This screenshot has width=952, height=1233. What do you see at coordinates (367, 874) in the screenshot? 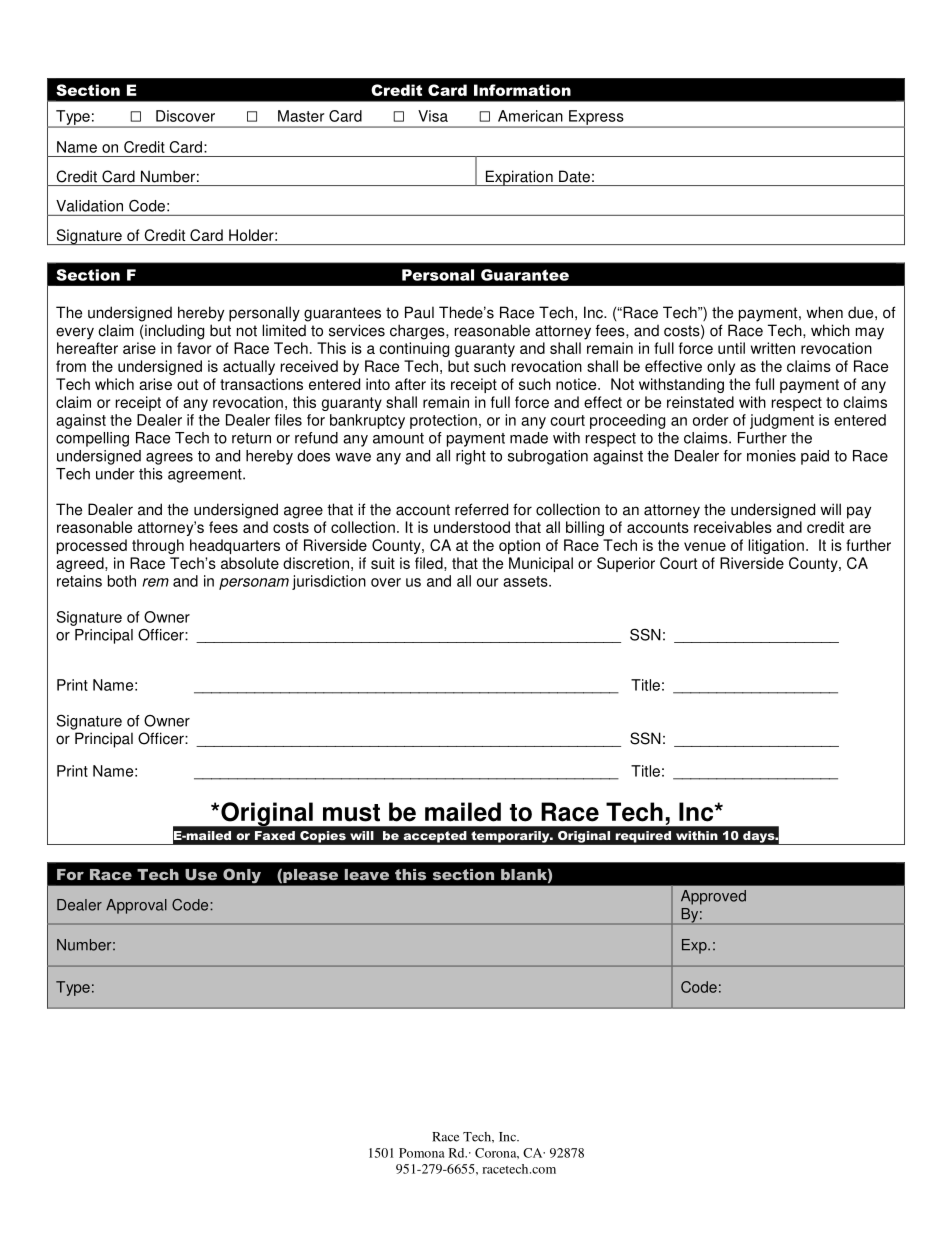
I see `leave` at bounding box center [367, 874].
